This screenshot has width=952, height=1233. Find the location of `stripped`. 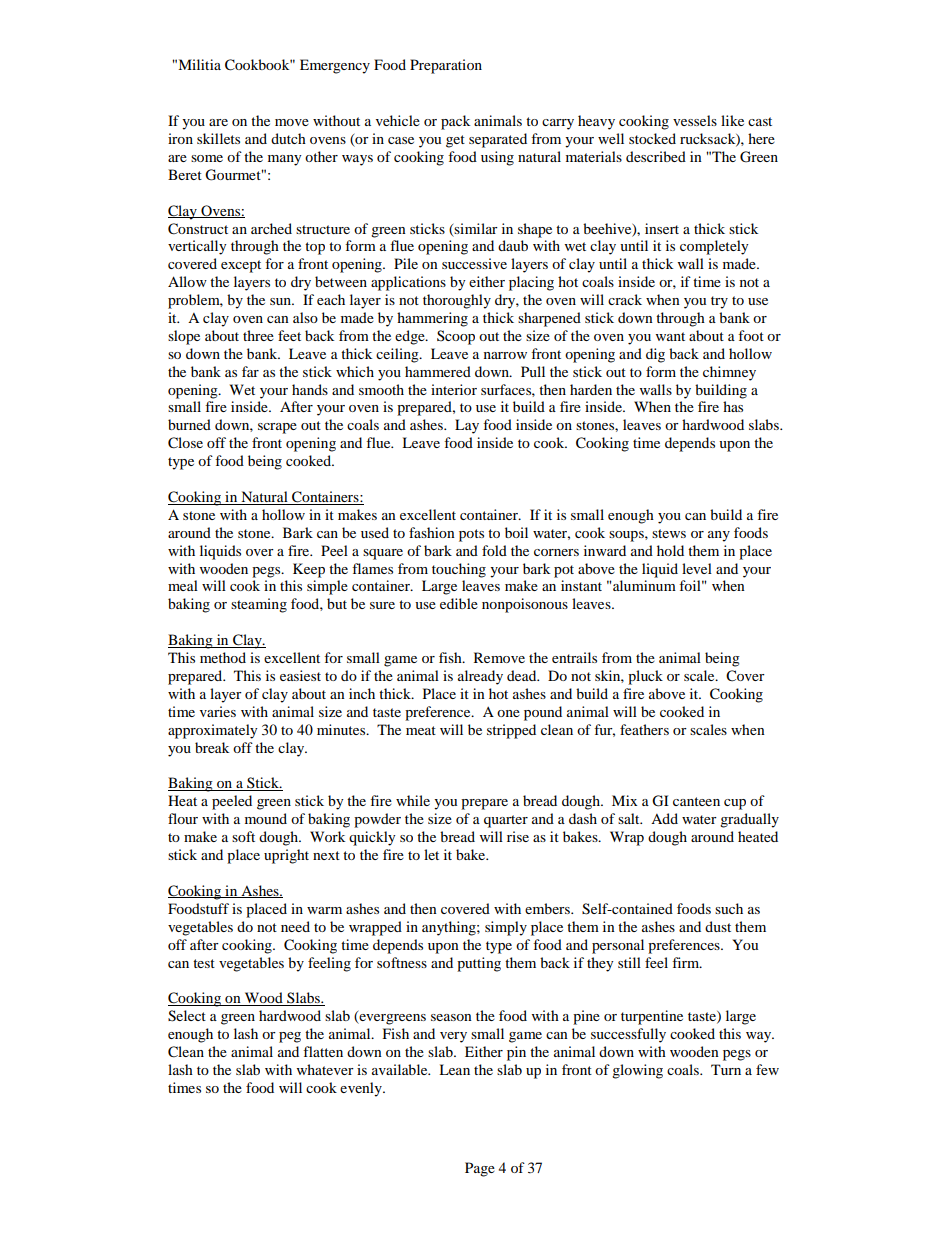

stripped is located at coordinates (511, 731).
